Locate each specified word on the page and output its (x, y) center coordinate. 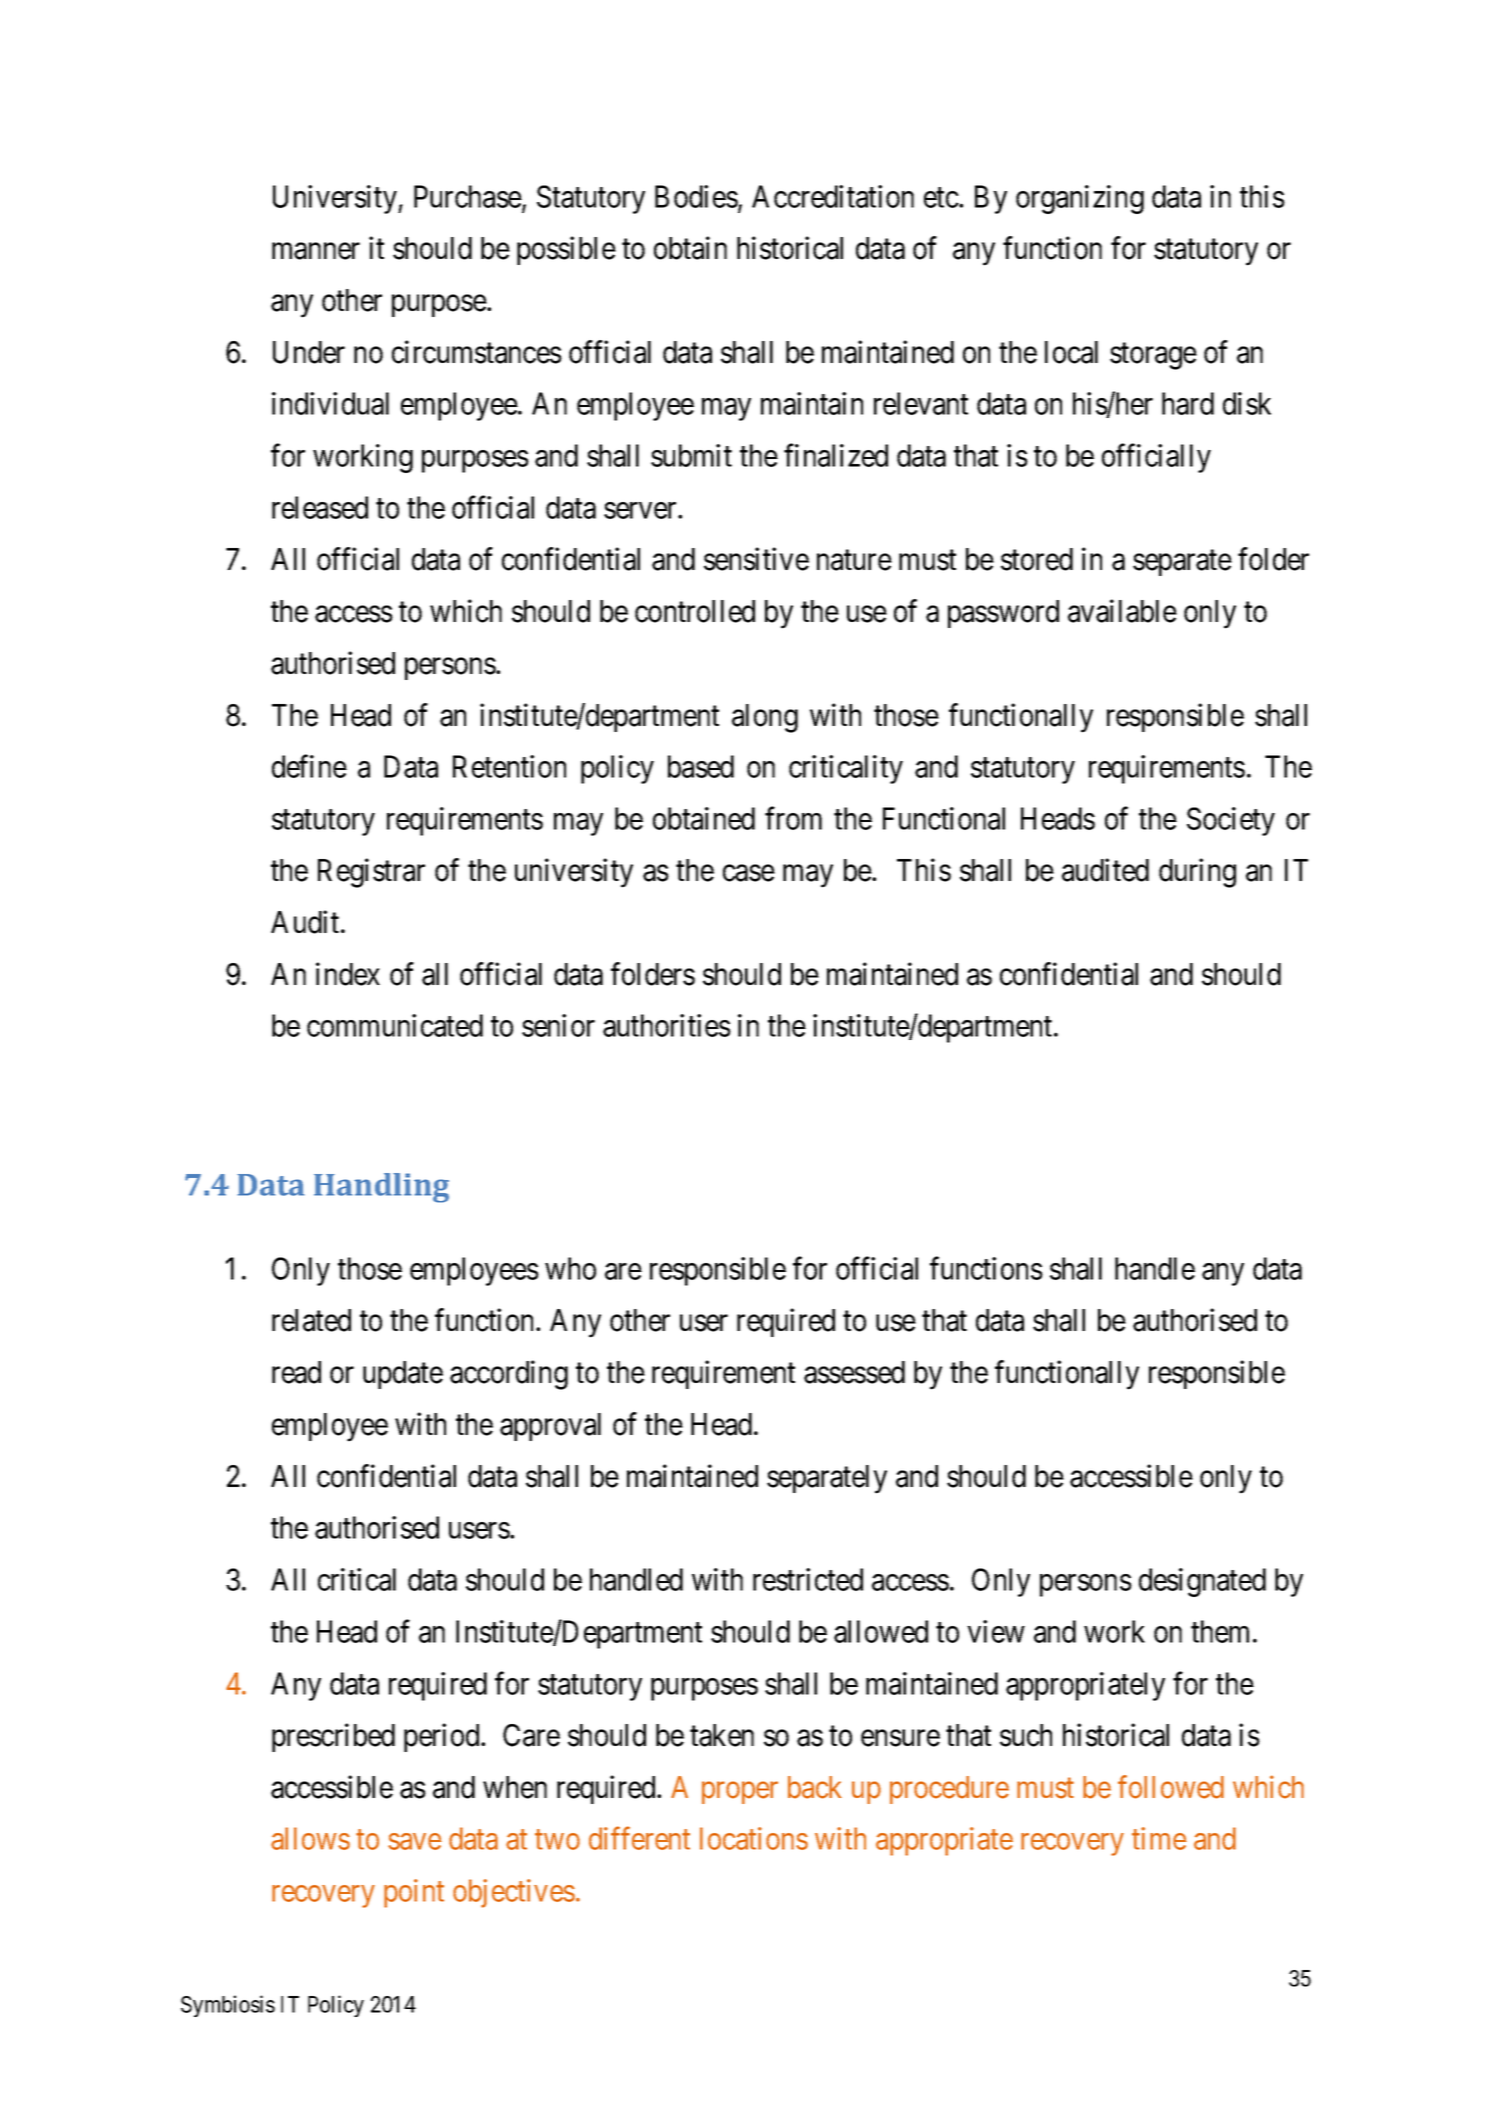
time (1159, 1838)
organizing (1080, 199)
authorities (667, 1025)
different (639, 1838)
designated (1202, 1582)
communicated (395, 1025)
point (414, 1893)
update (403, 1375)
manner (316, 251)
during (1197, 873)
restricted (808, 1579)
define (309, 766)
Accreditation (833, 196)
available (1122, 611)
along (765, 718)
